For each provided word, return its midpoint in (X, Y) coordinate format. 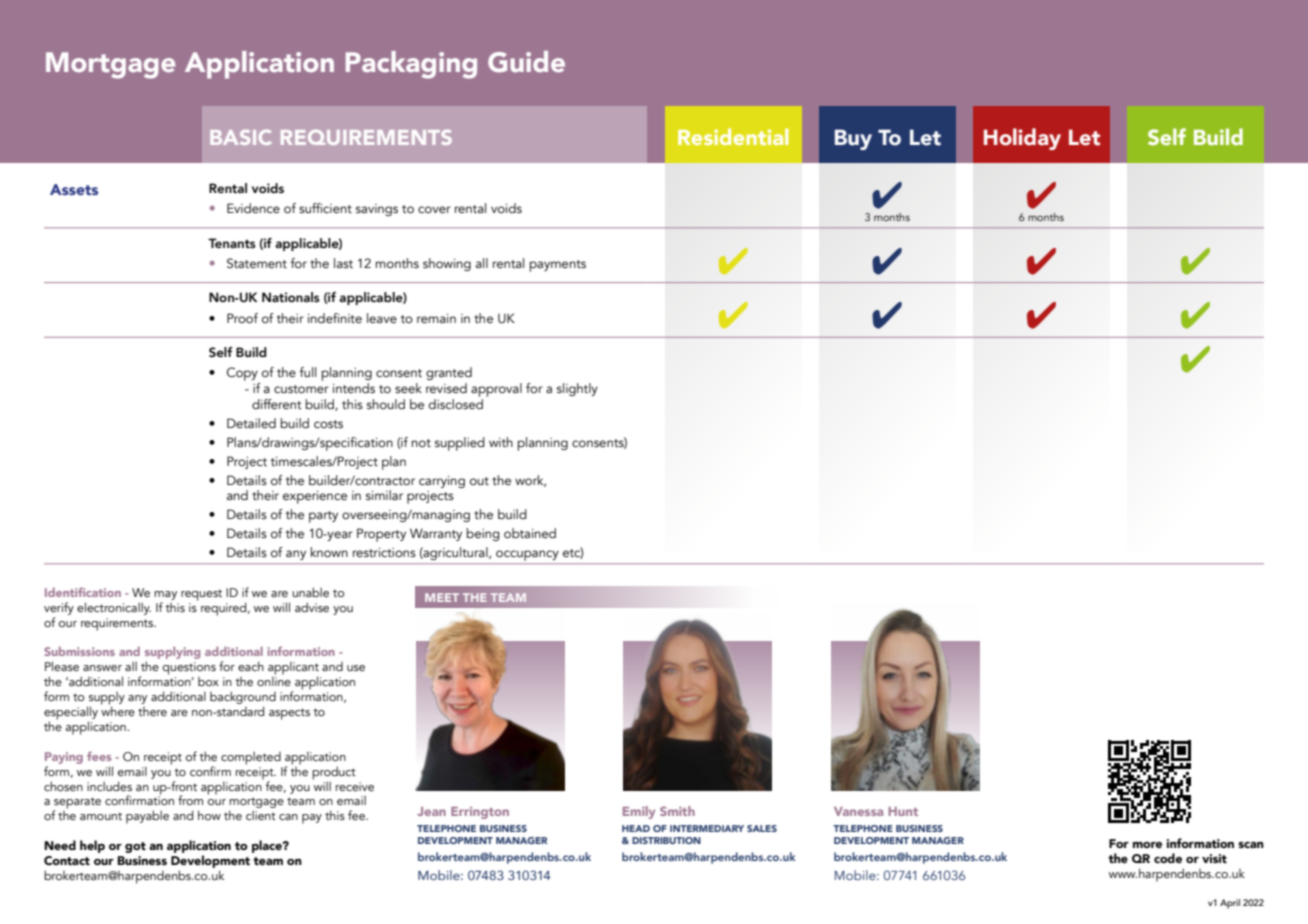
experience (315, 497)
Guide (526, 62)
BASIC (241, 137)
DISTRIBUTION (666, 840)
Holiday (1022, 139)
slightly (577, 389)
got (135, 847)
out (479, 481)
